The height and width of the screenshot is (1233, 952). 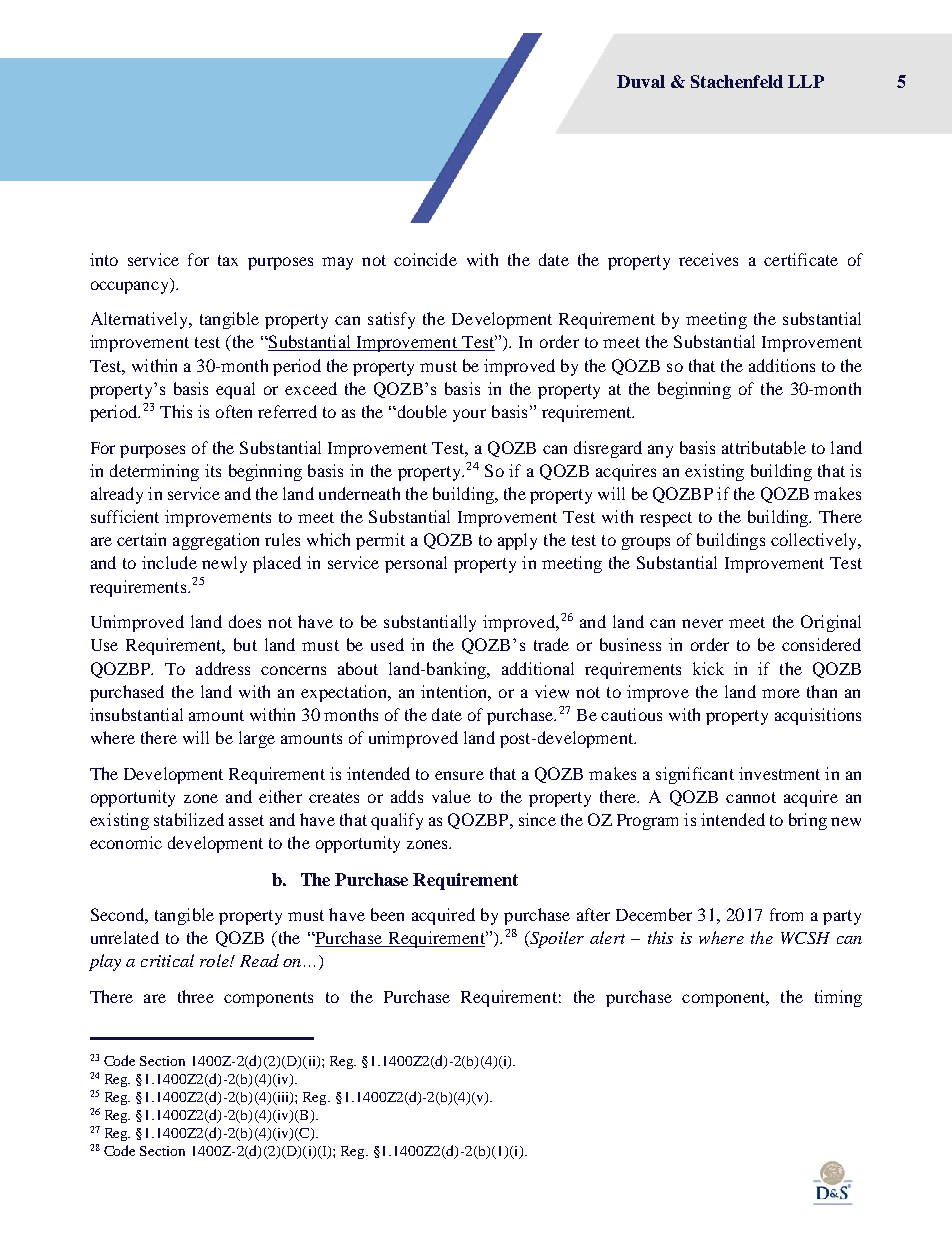 I want to click on aggregation, so click(x=216, y=541).
